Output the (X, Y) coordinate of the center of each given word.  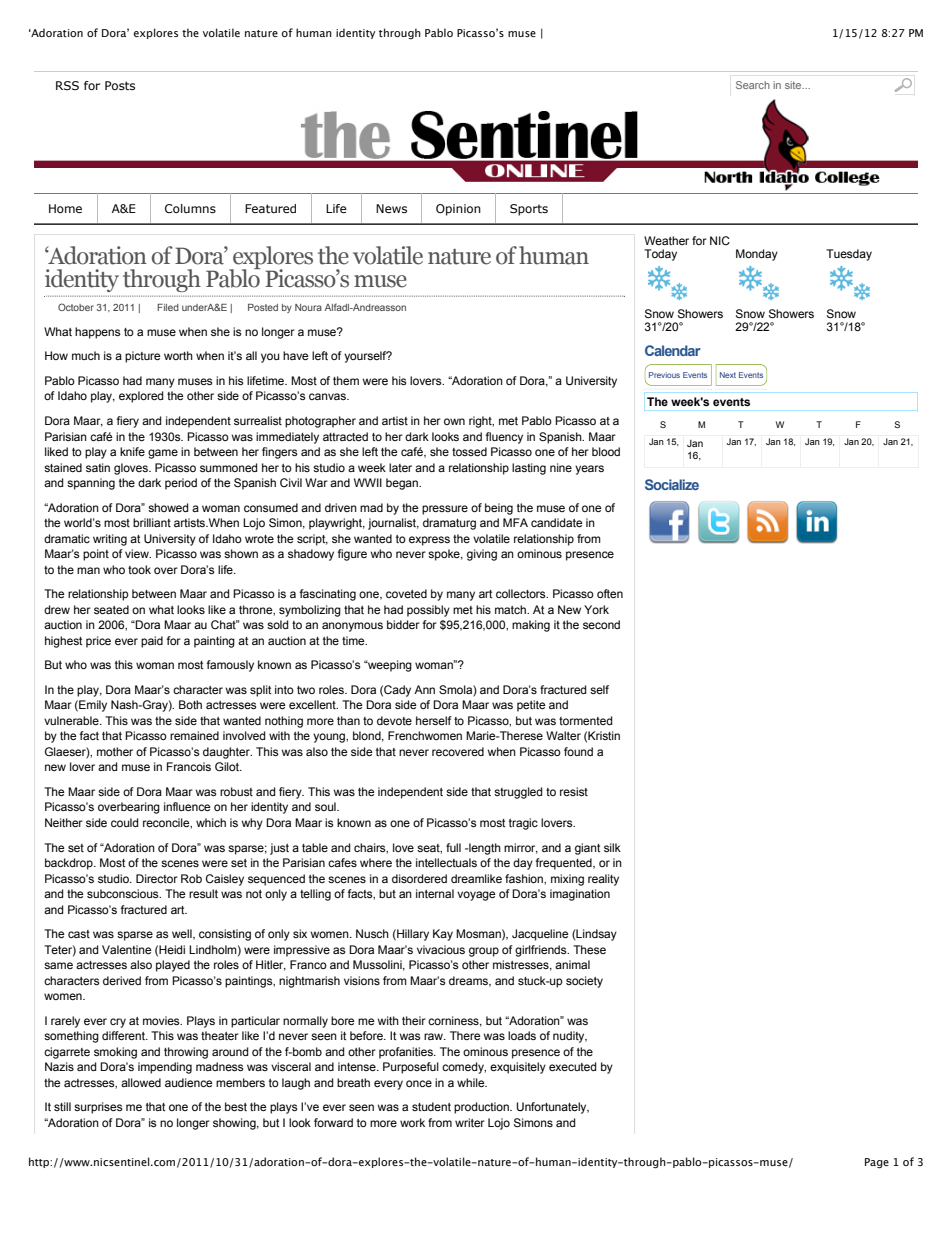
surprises (98, 1108)
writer (470, 1122)
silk (612, 847)
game (163, 454)
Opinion (458, 210)
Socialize (672, 484)
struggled (518, 793)
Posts (120, 85)
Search (753, 85)
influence (187, 806)
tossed (469, 451)
